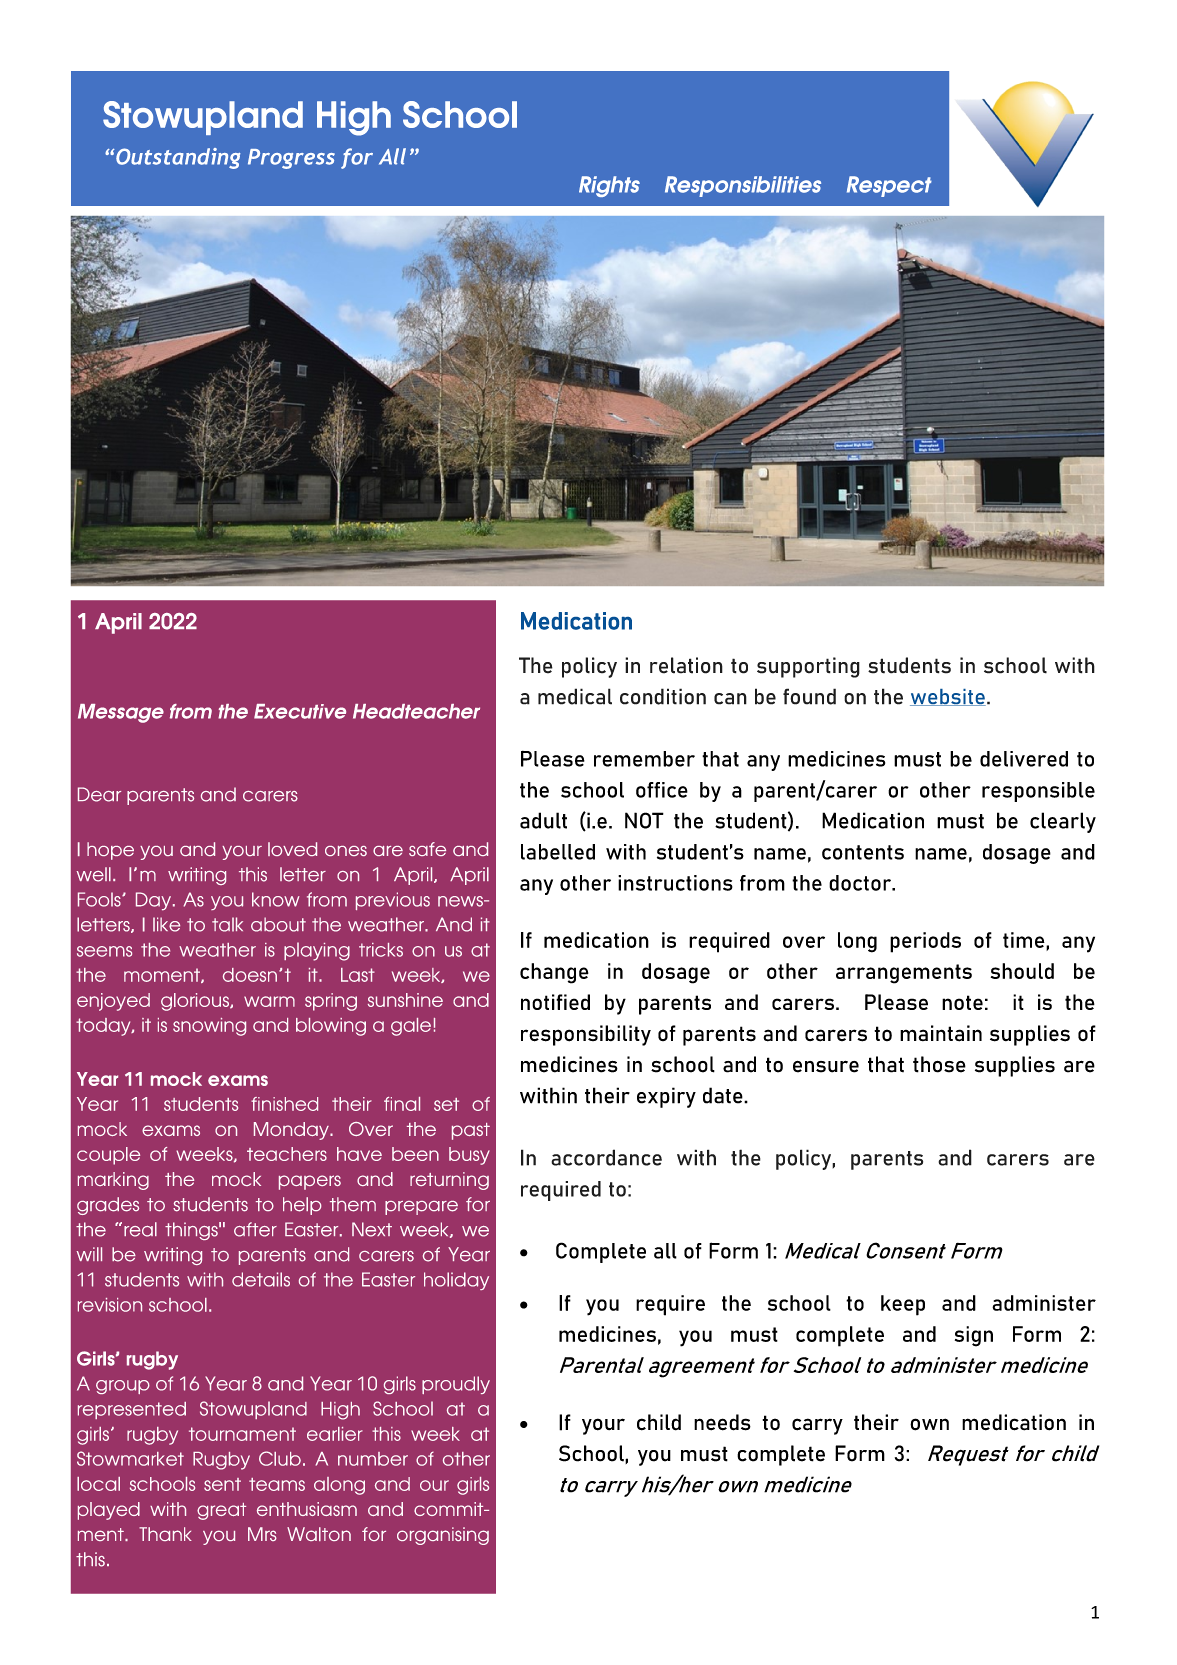 This screenshot has width=1177, height=1665. What do you see at coordinates (609, 186) in the screenshot?
I see `Rights` at bounding box center [609, 186].
